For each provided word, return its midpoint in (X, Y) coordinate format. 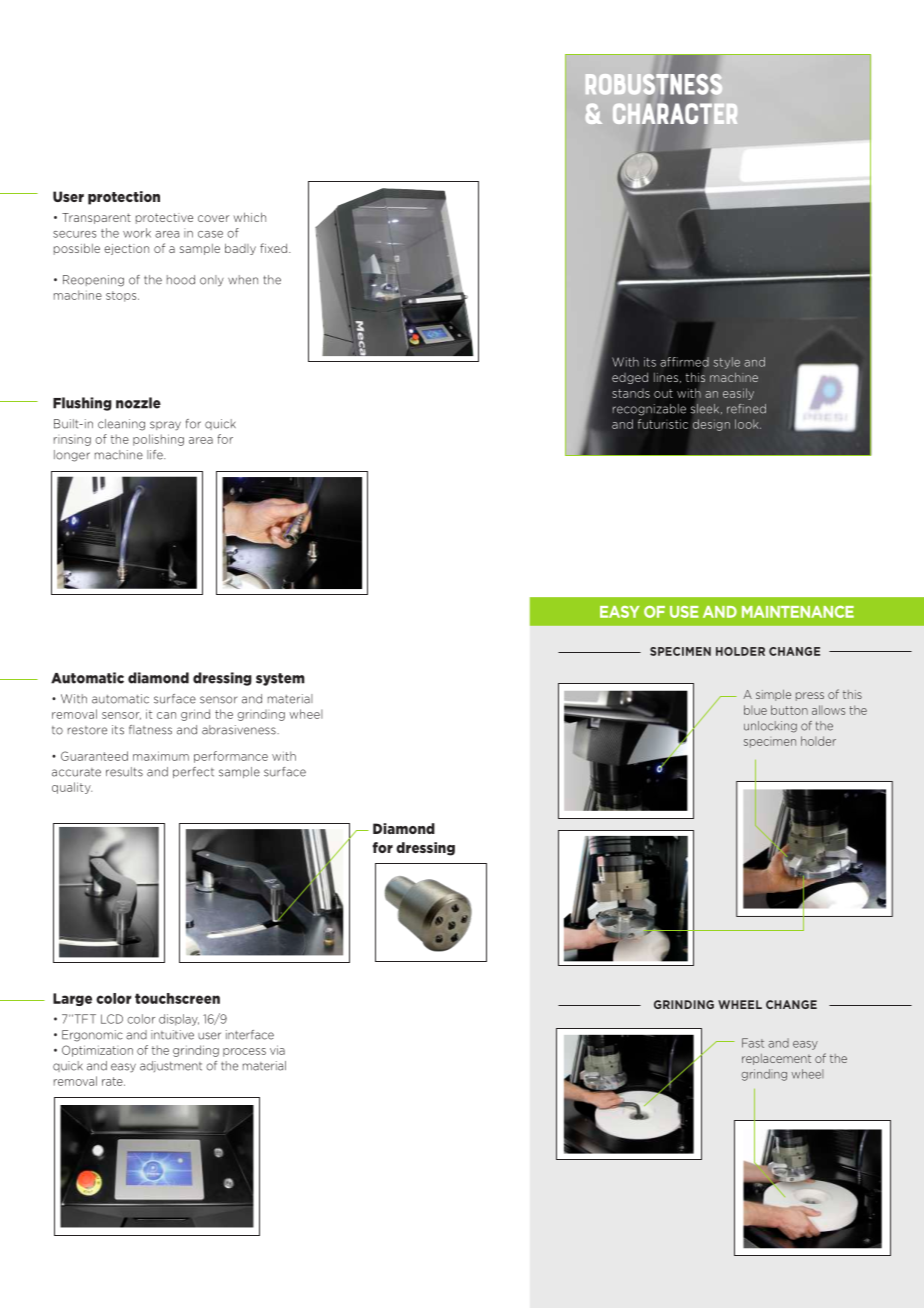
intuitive (172, 1035)
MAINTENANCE (798, 612)
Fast (753, 1043)
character (675, 114)
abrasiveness (240, 730)
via (277, 1050)
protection (124, 198)
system (280, 679)
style (727, 363)
